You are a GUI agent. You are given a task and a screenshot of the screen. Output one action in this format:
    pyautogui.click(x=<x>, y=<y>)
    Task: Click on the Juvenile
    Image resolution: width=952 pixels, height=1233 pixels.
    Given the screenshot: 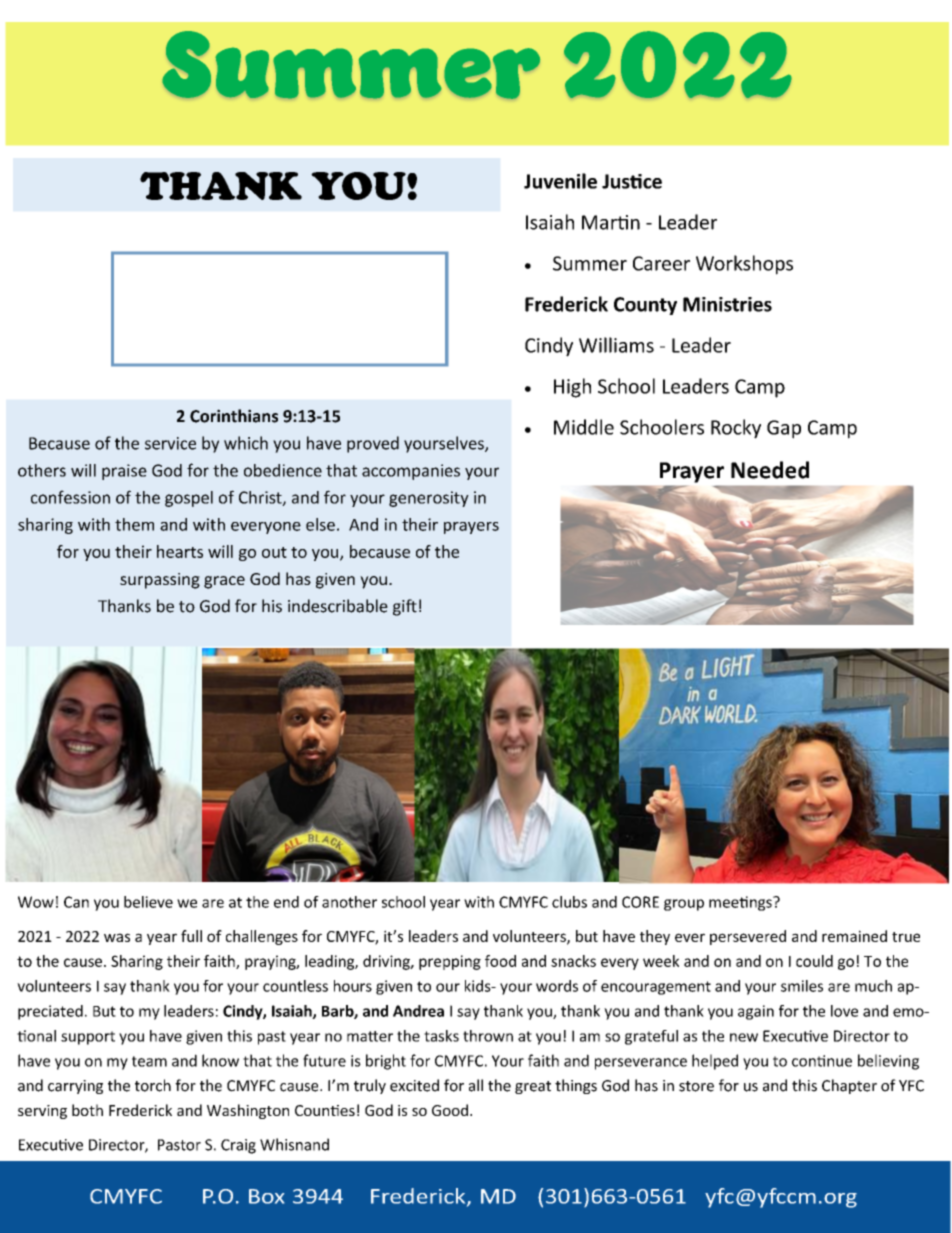 What is the action you would take?
    pyautogui.click(x=560, y=181)
